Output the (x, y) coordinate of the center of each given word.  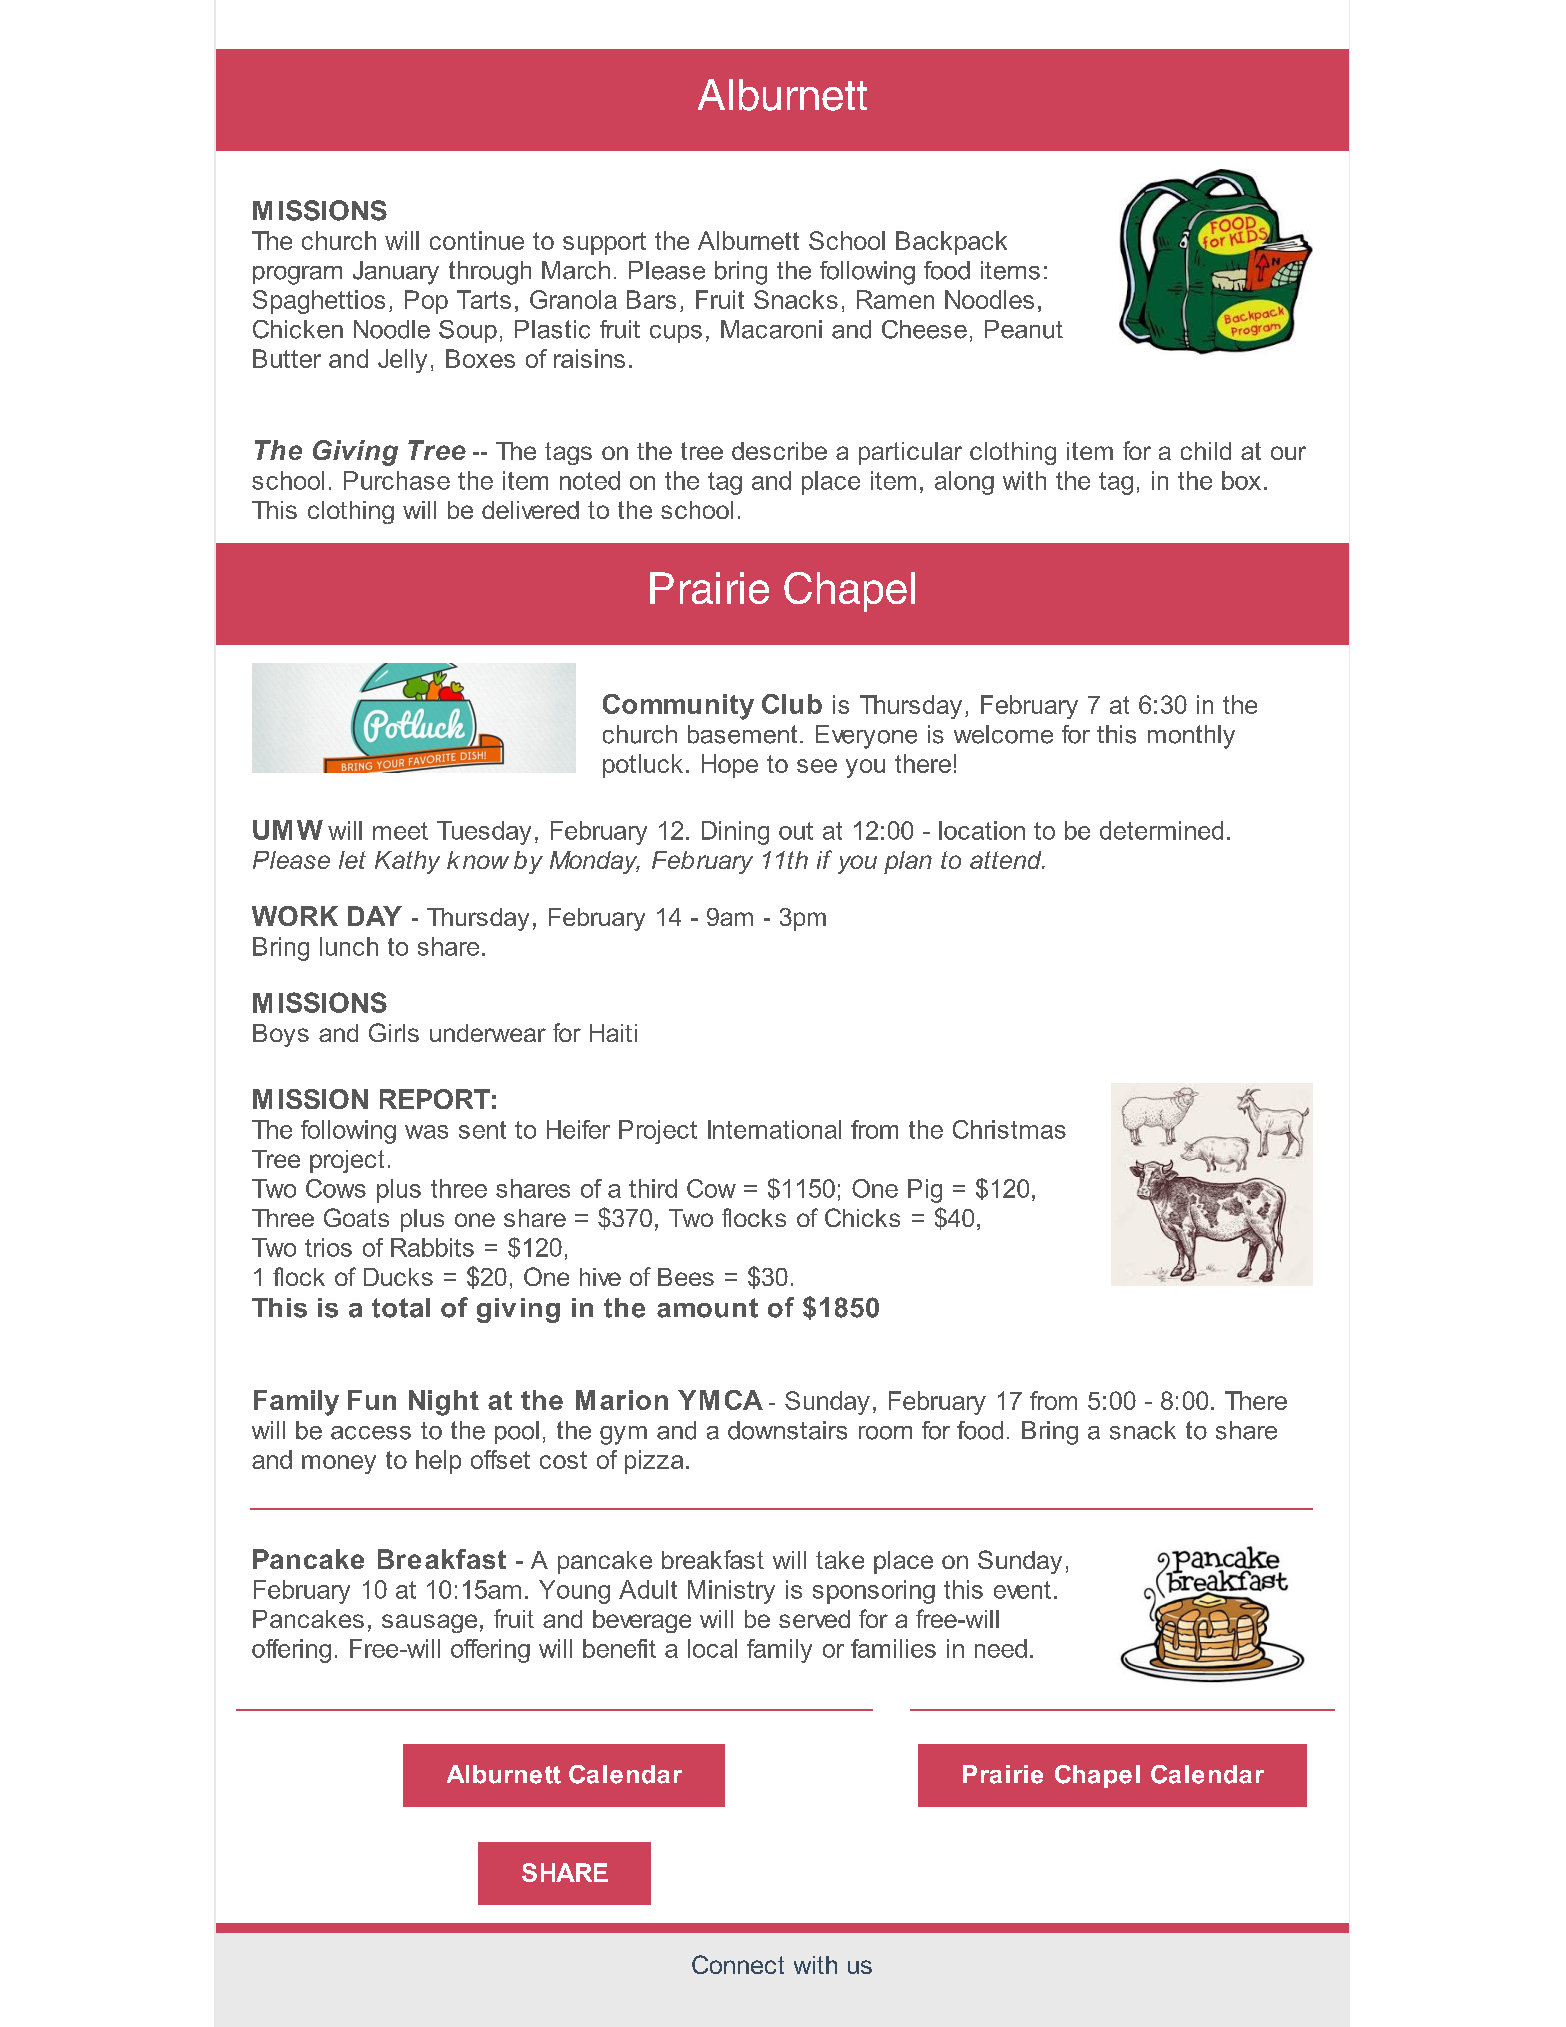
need (1001, 1648)
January (396, 273)
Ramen (895, 299)
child (1206, 451)
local (712, 1648)
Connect (738, 1964)
